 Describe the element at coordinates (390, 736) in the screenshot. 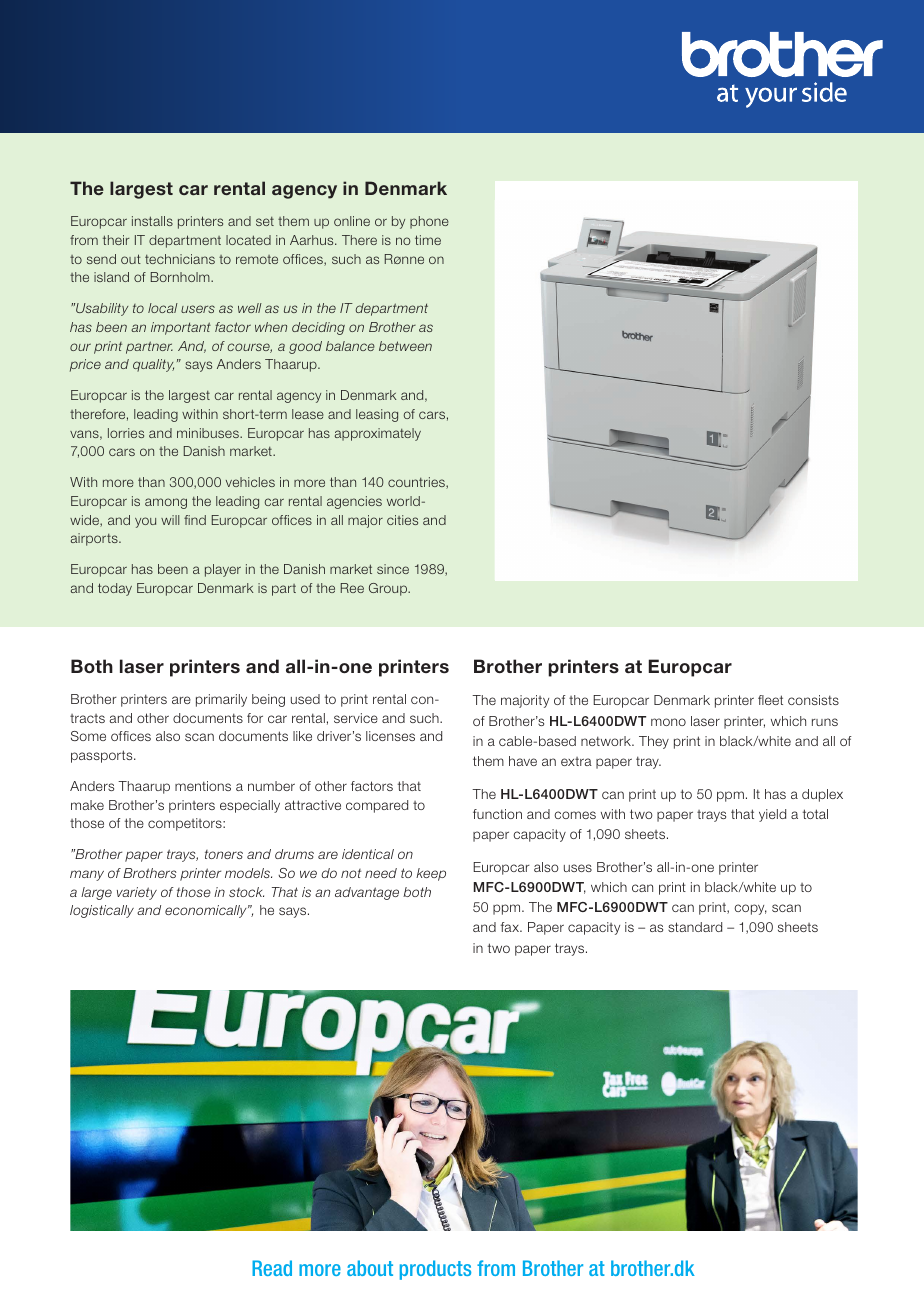

I see `licenses` at that location.
